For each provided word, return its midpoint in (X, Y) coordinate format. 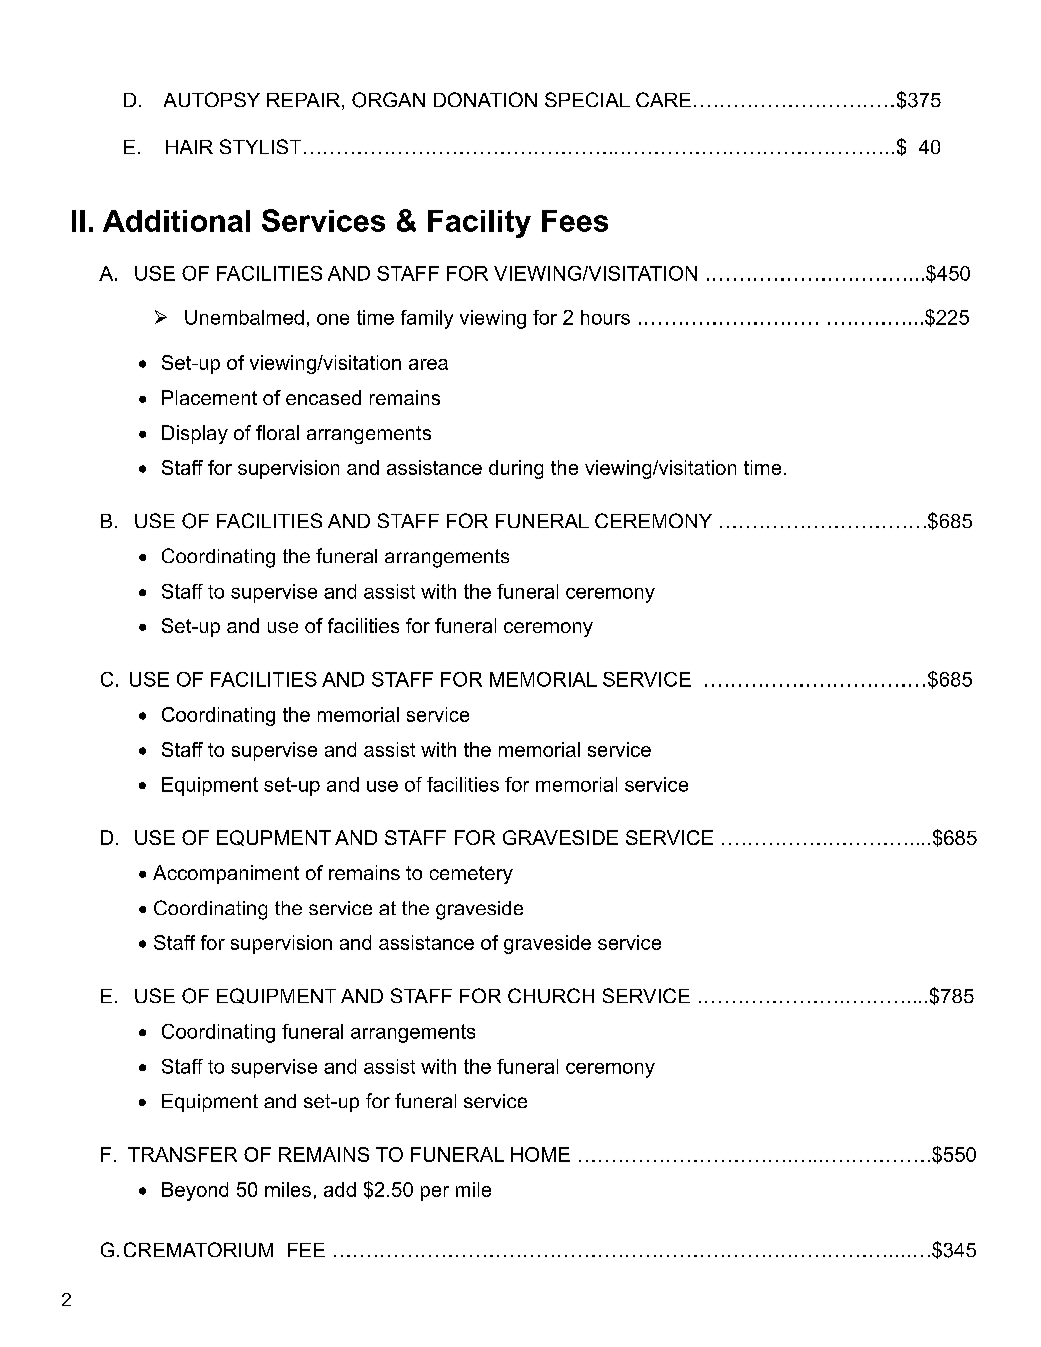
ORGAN (388, 100)
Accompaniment (226, 874)
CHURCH (551, 995)
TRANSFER (182, 1154)
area (428, 364)
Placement (209, 397)
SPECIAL (587, 99)
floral (277, 432)
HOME (540, 1154)
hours (605, 317)
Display (195, 434)
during (516, 469)
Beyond (195, 1191)
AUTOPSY (212, 99)
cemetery (471, 875)
